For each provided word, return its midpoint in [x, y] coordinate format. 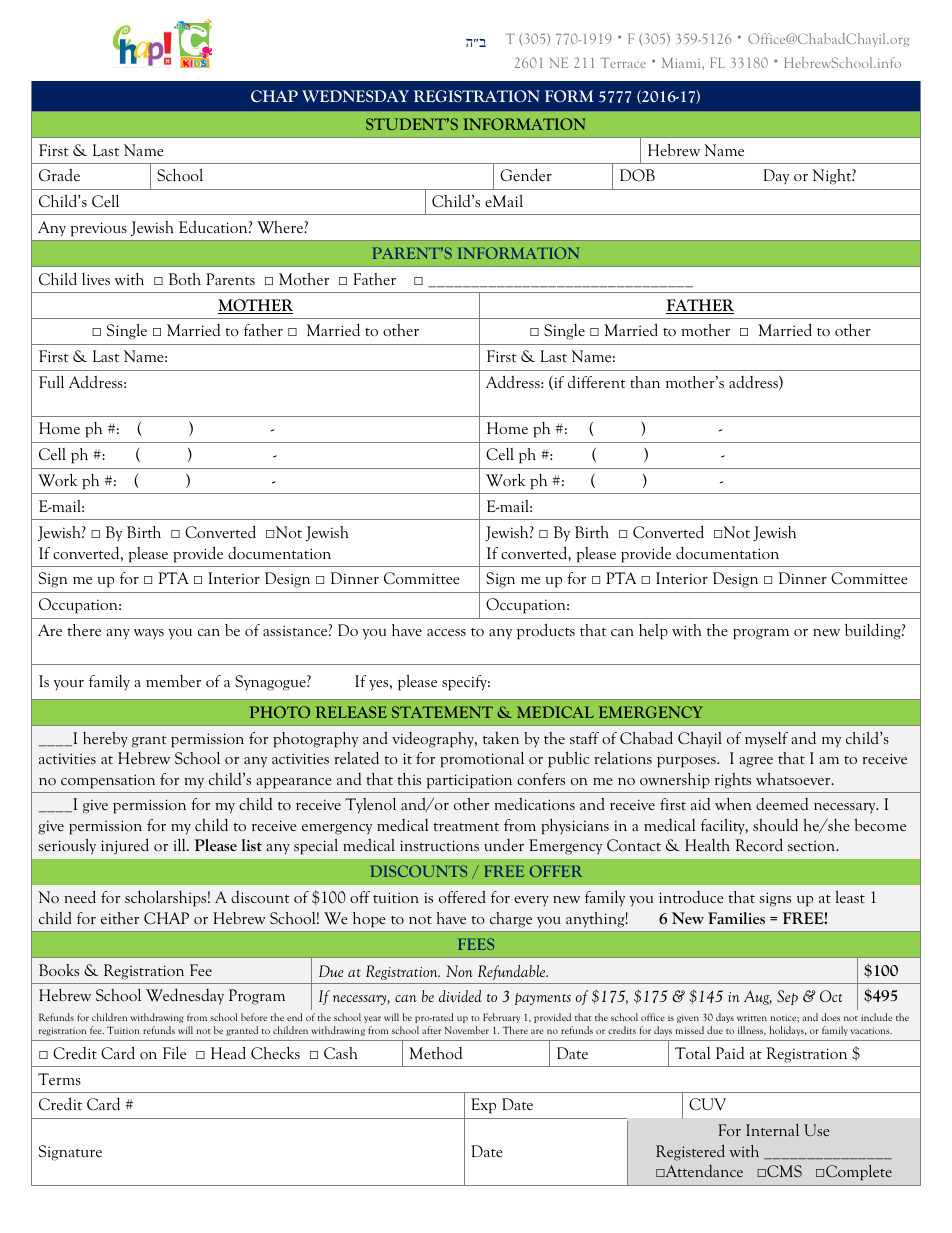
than [645, 382]
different [597, 381]
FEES [476, 944]
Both [185, 279]
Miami [682, 62]
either [120, 918]
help [653, 632]
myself [766, 739]
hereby [105, 739]
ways [149, 634]
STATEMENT [442, 712]
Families [736, 918]
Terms [59, 1079]
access [446, 632]
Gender [526, 175]
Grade [59, 175]
